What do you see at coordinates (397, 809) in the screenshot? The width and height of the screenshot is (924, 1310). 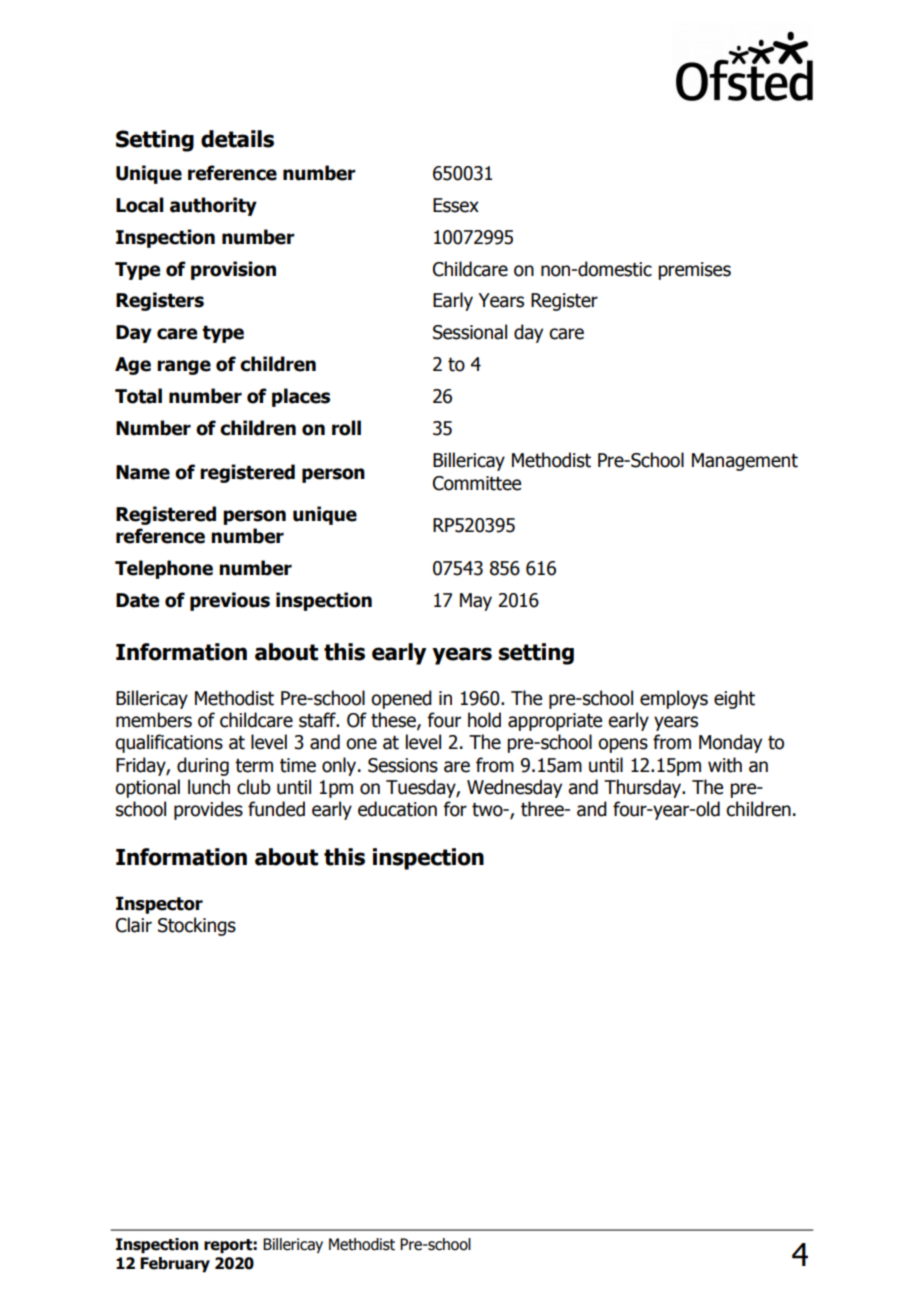 I see `education` at bounding box center [397, 809].
